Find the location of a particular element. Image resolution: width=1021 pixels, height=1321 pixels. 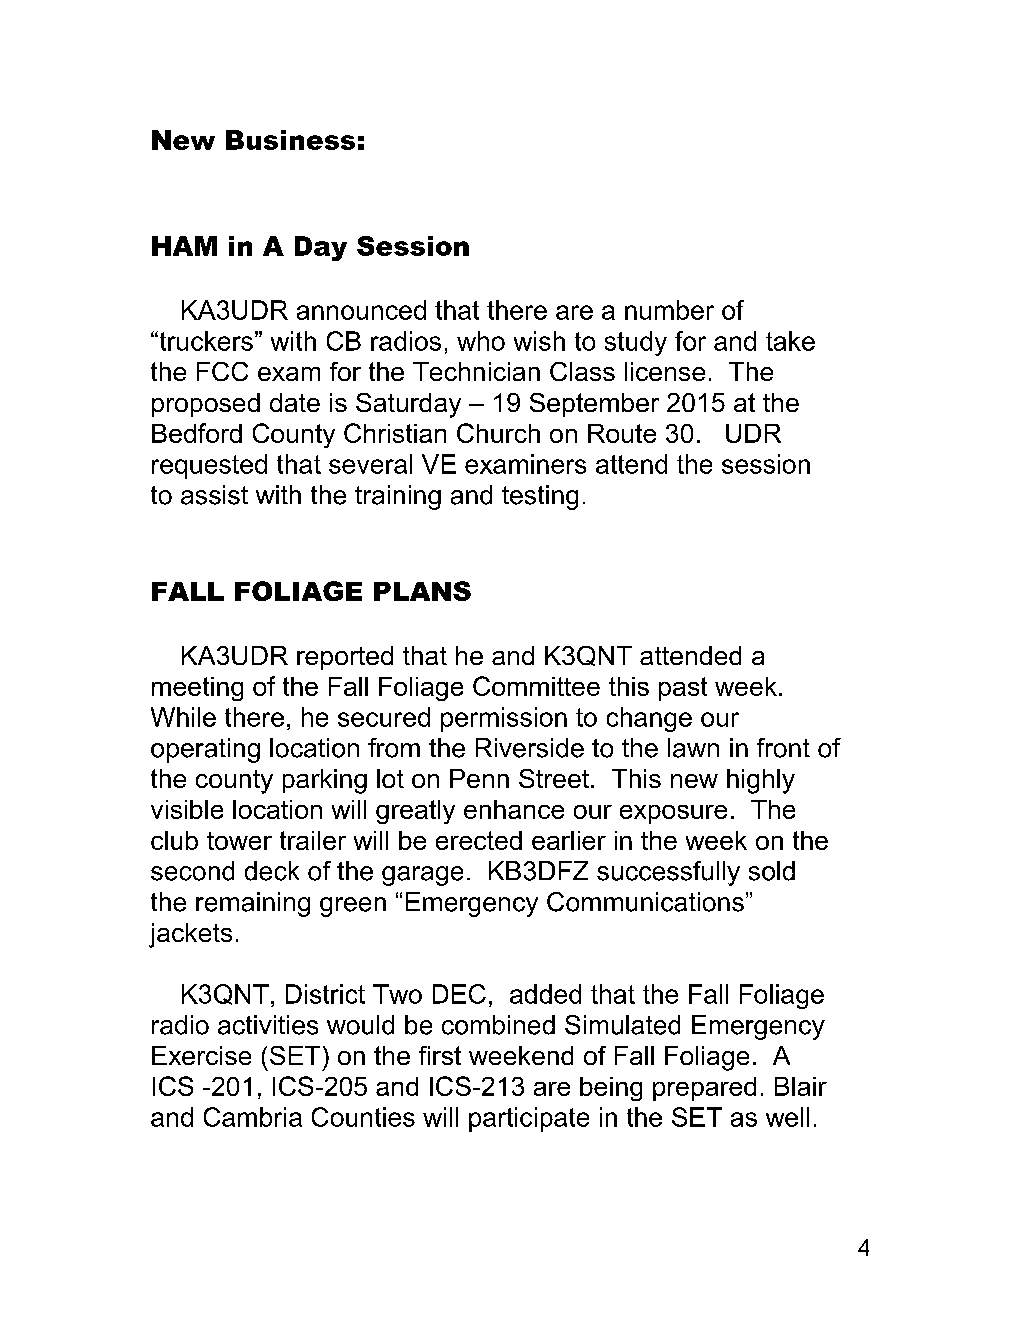

who is located at coordinates (481, 341).
